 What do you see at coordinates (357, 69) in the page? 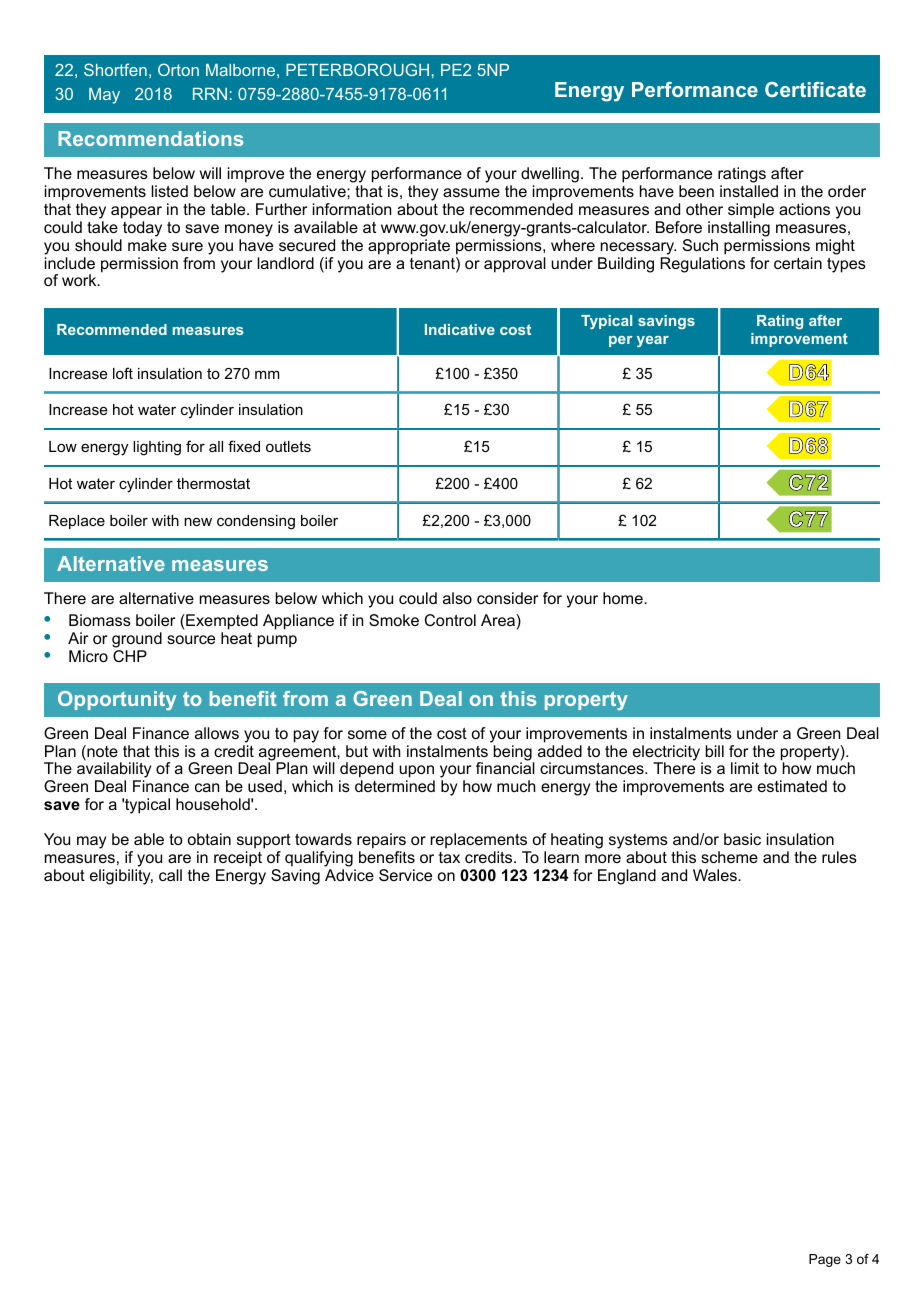
I see `PETERBOROUGH` at bounding box center [357, 69].
